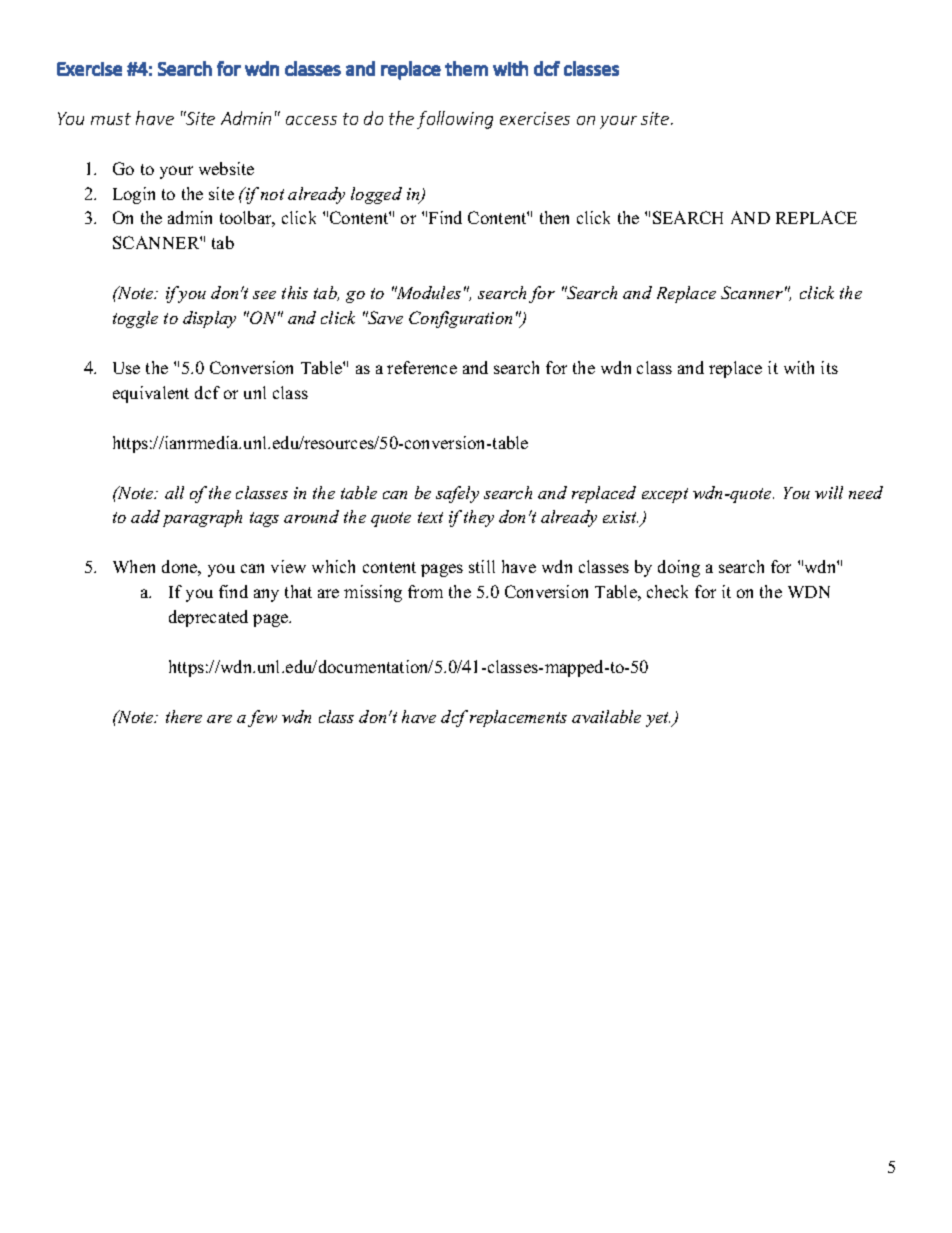 Image resolution: width=952 pixels, height=1233 pixels. Describe the element at coordinates (264, 295) in the screenshot. I see `see` at that location.
